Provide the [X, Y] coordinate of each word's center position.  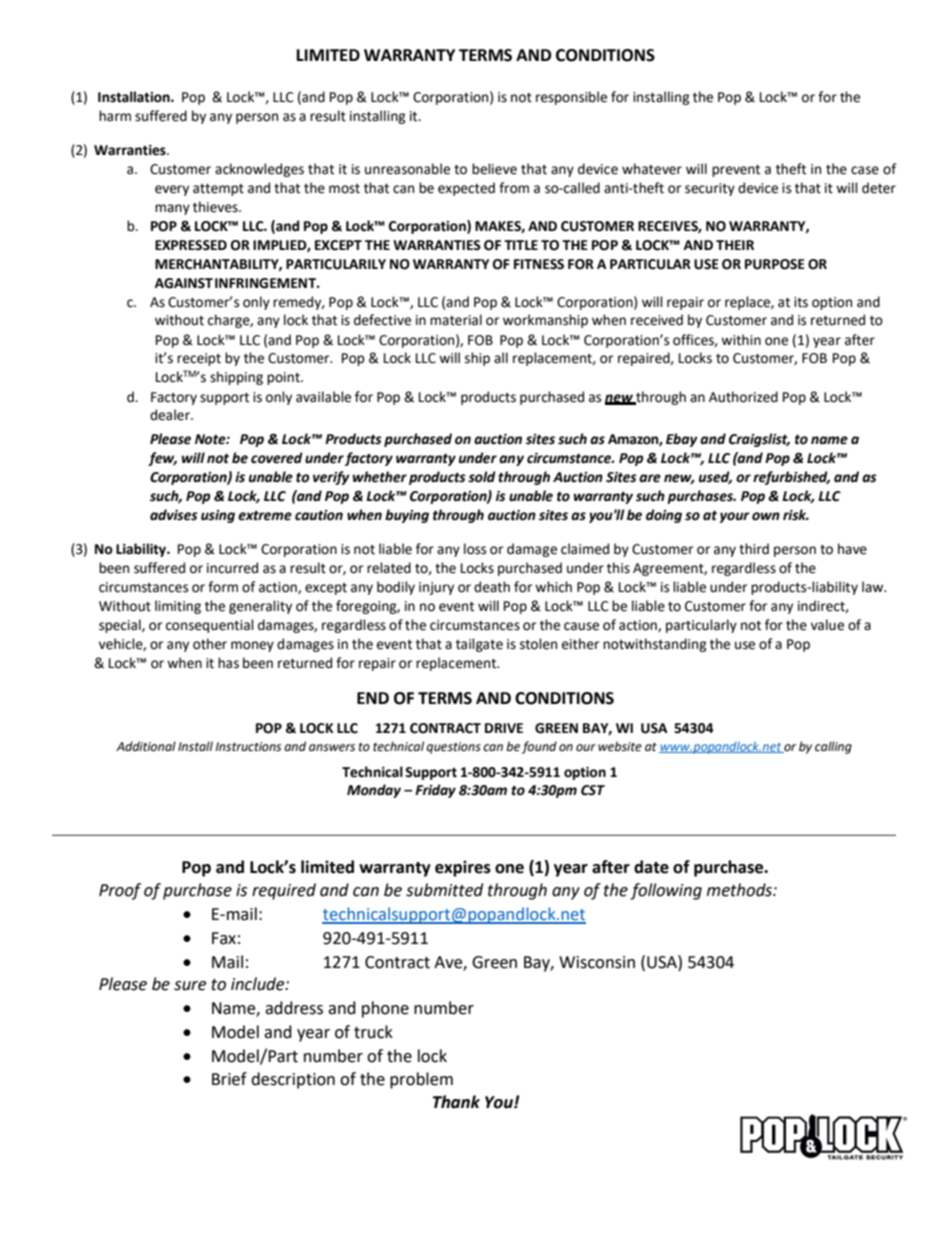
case [865, 170]
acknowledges [259, 170]
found [539, 747]
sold [482, 477]
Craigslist [759, 440]
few [162, 459]
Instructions [248, 747]
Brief [229, 1079]
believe [494, 169]
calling [833, 747]
